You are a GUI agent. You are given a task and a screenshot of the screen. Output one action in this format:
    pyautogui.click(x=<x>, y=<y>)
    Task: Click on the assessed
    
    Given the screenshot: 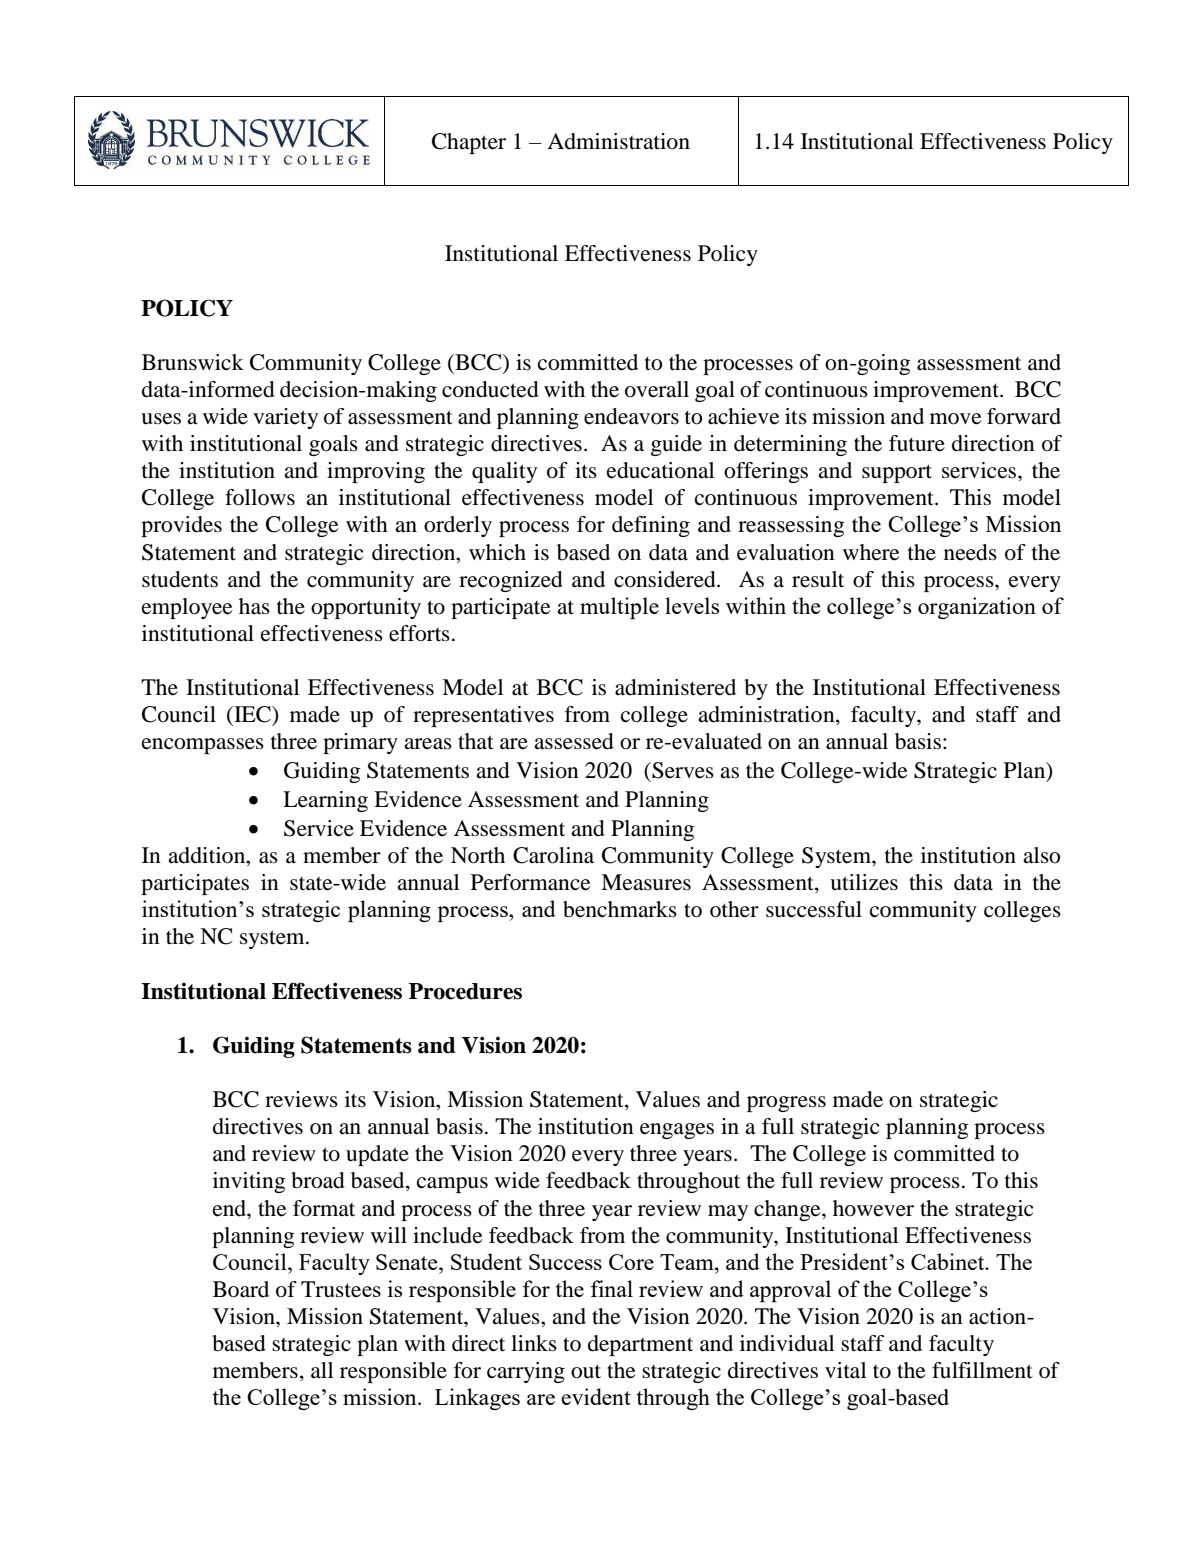 What is the action you would take?
    pyautogui.click(x=574, y=741)
